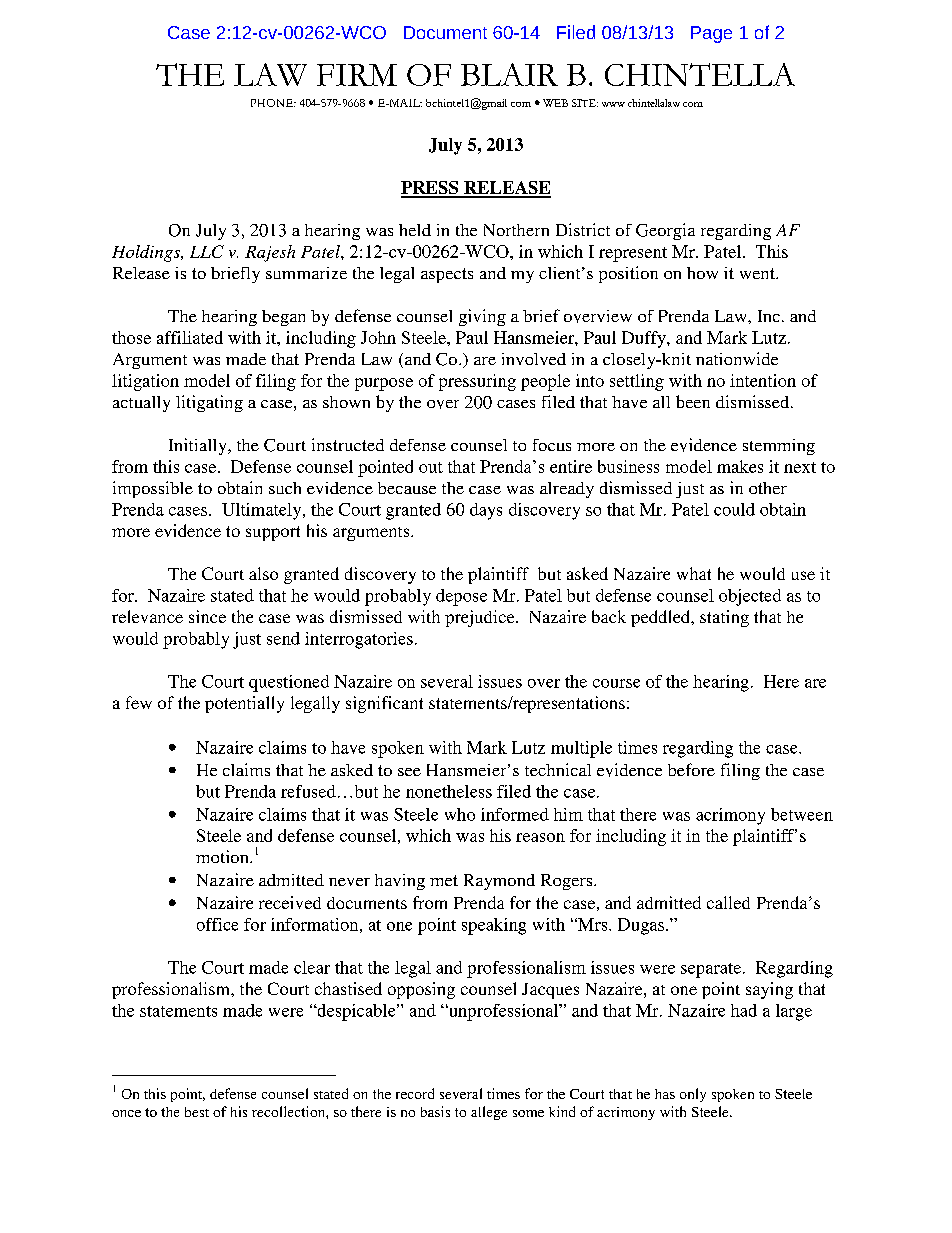  I want to click on Page, so click(711, 34).
